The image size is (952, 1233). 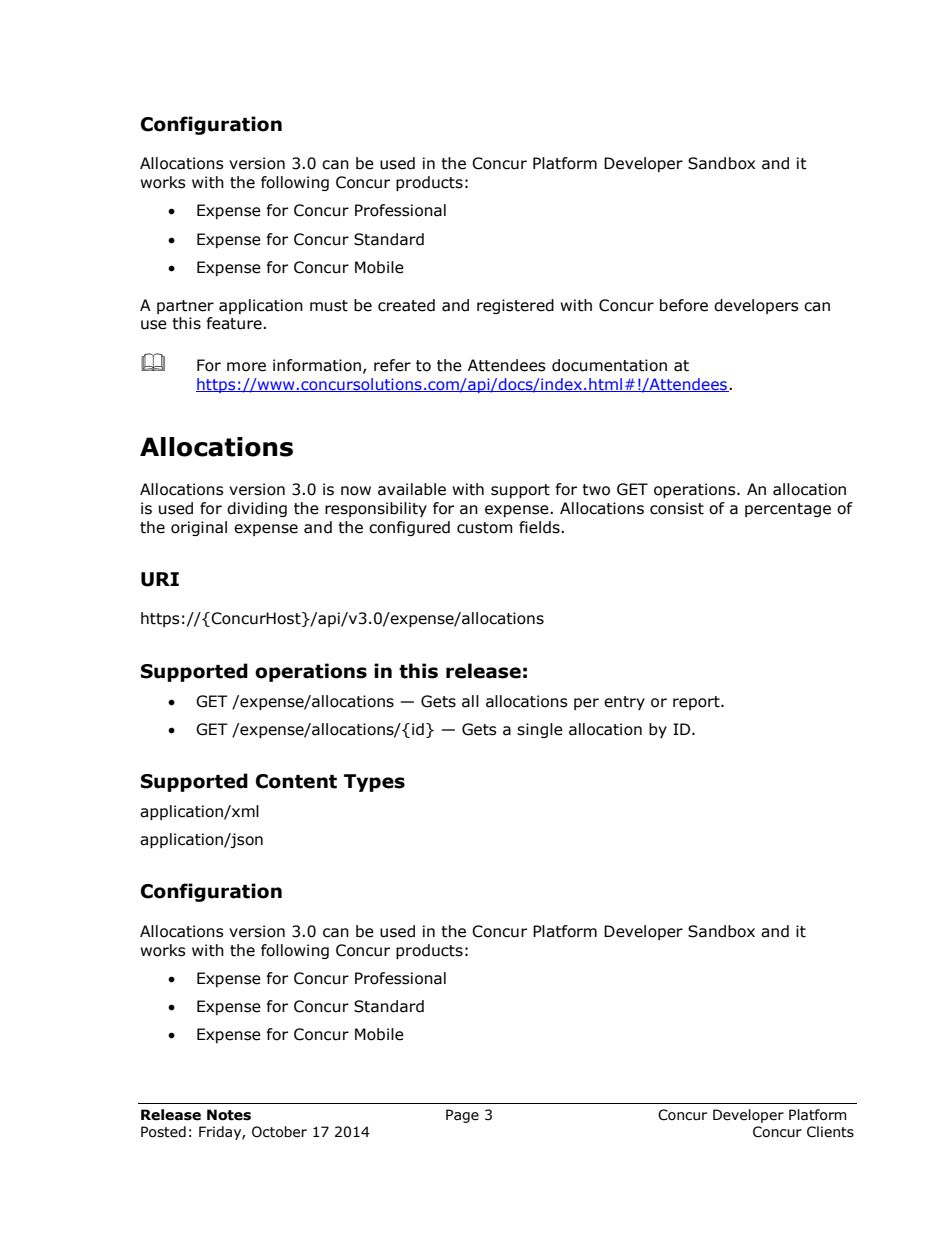 I want to click on Clients, so click(x=830, y=1132).
